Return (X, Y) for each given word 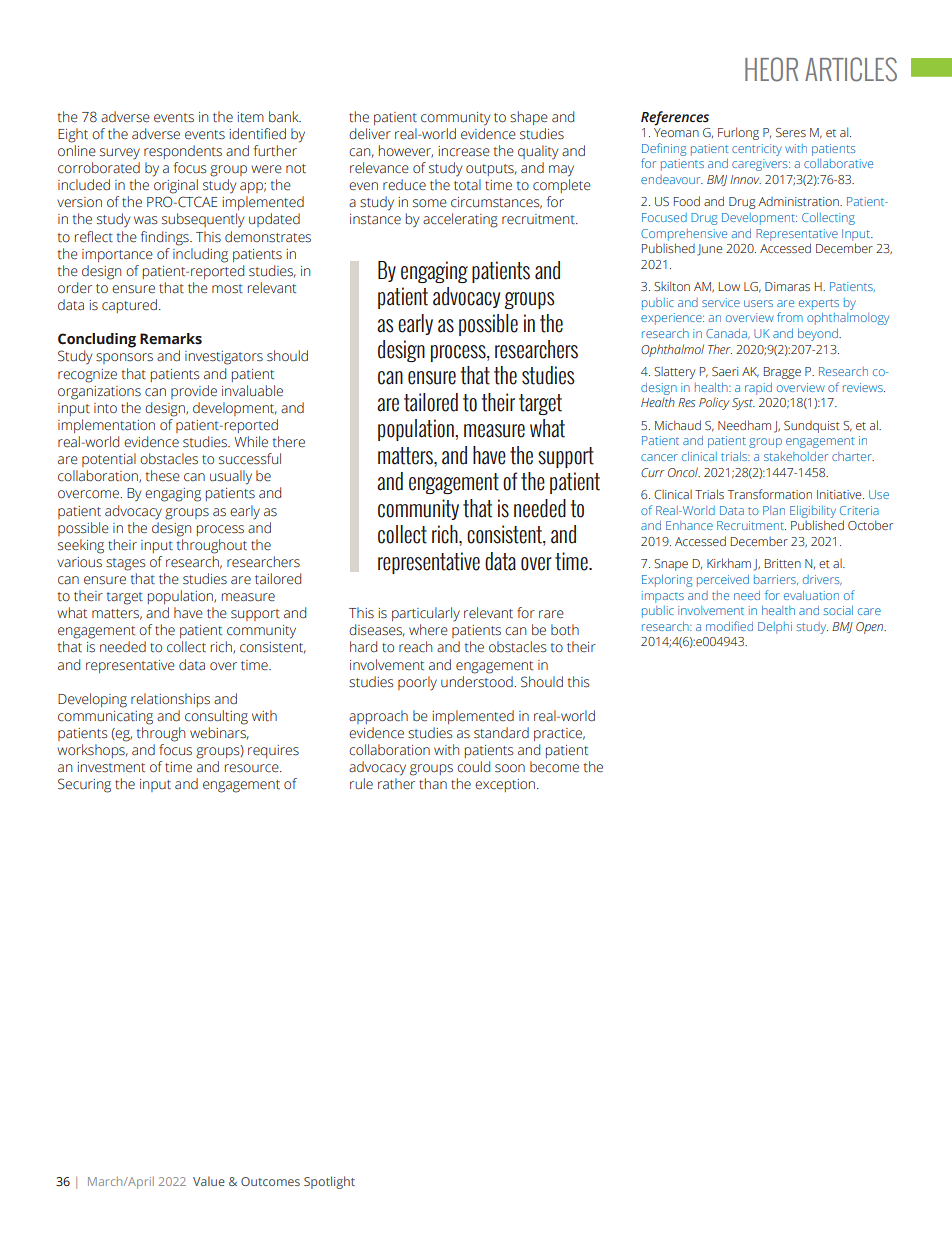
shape (529, 118)
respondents (183, 152)
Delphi (775, 628)
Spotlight (329, 1182)
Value (209, 1181)
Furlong (738, 133)
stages (126, 564)
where (428, 630)
